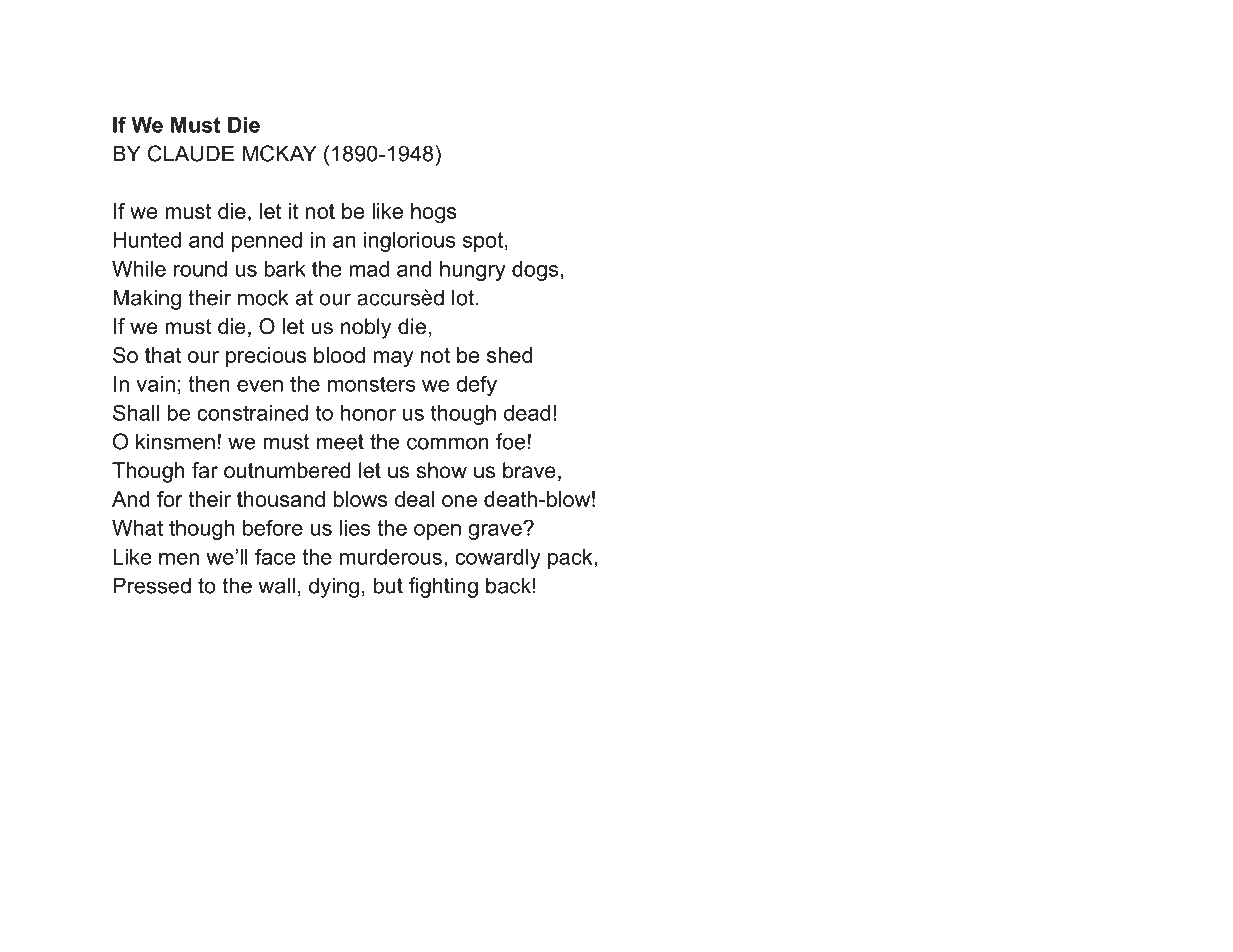 The height and width of the screenshot is (952, 1233). Describe the element at coordinates (191, 153) in the screenshot. I see `CLAUDE` at that location.
